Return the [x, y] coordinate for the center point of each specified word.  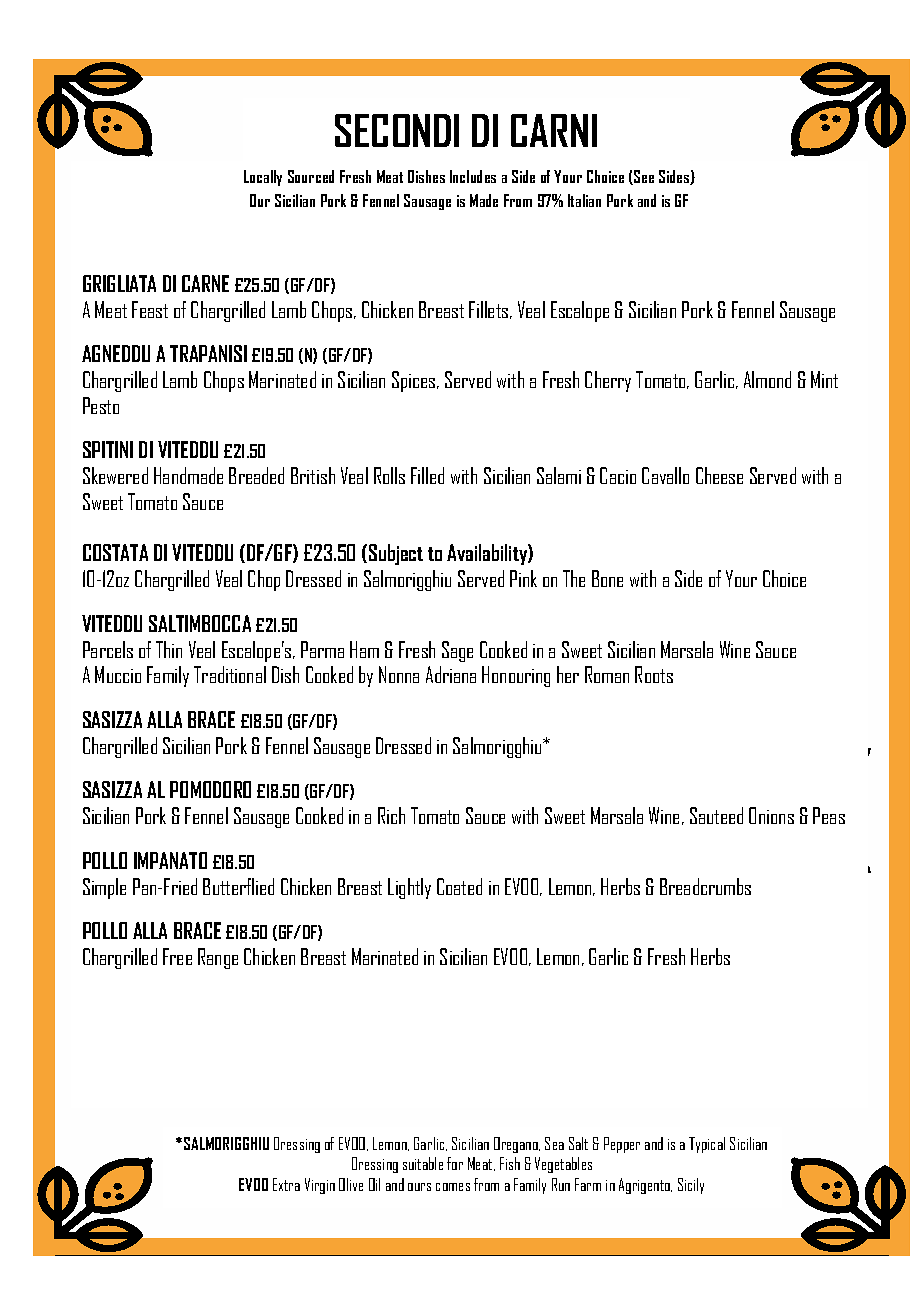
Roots [654, 674]
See [643, 177]
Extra [286, 1184]
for [455, 1163]
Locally [263, 178]
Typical [707, 1145]
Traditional [230, 674]
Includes [473, 176]
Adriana [451, 674]
